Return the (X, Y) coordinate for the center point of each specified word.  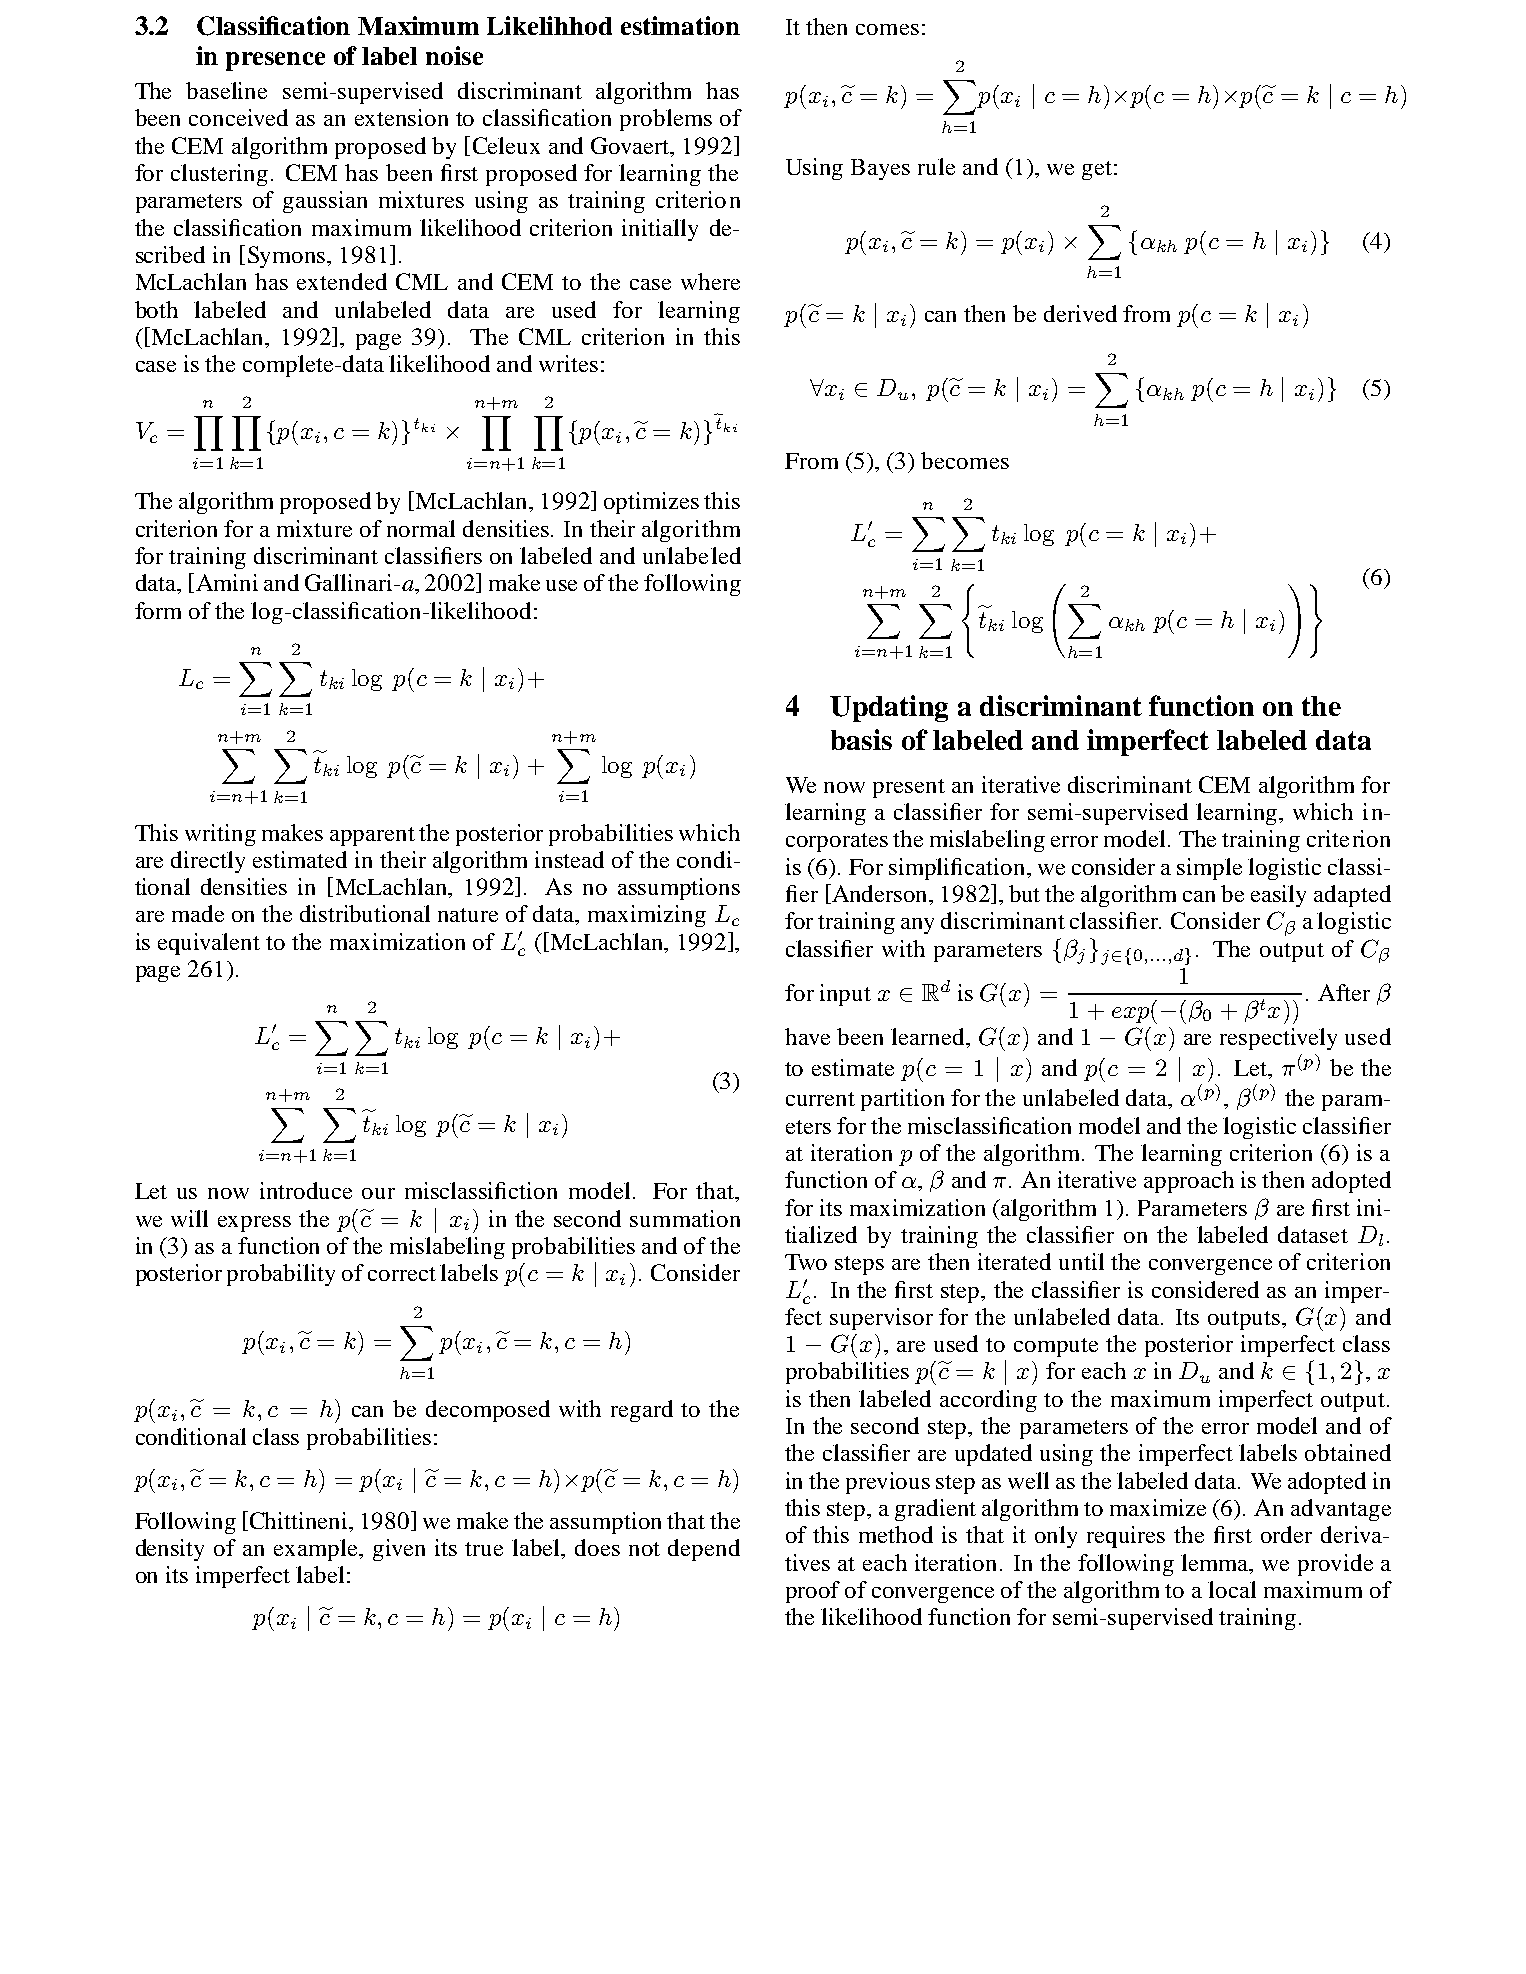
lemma (1216, 1562)
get (1097, 170)
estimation (680, 25)
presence (275, 61)
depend (704, 1550)
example (317, 1550)
